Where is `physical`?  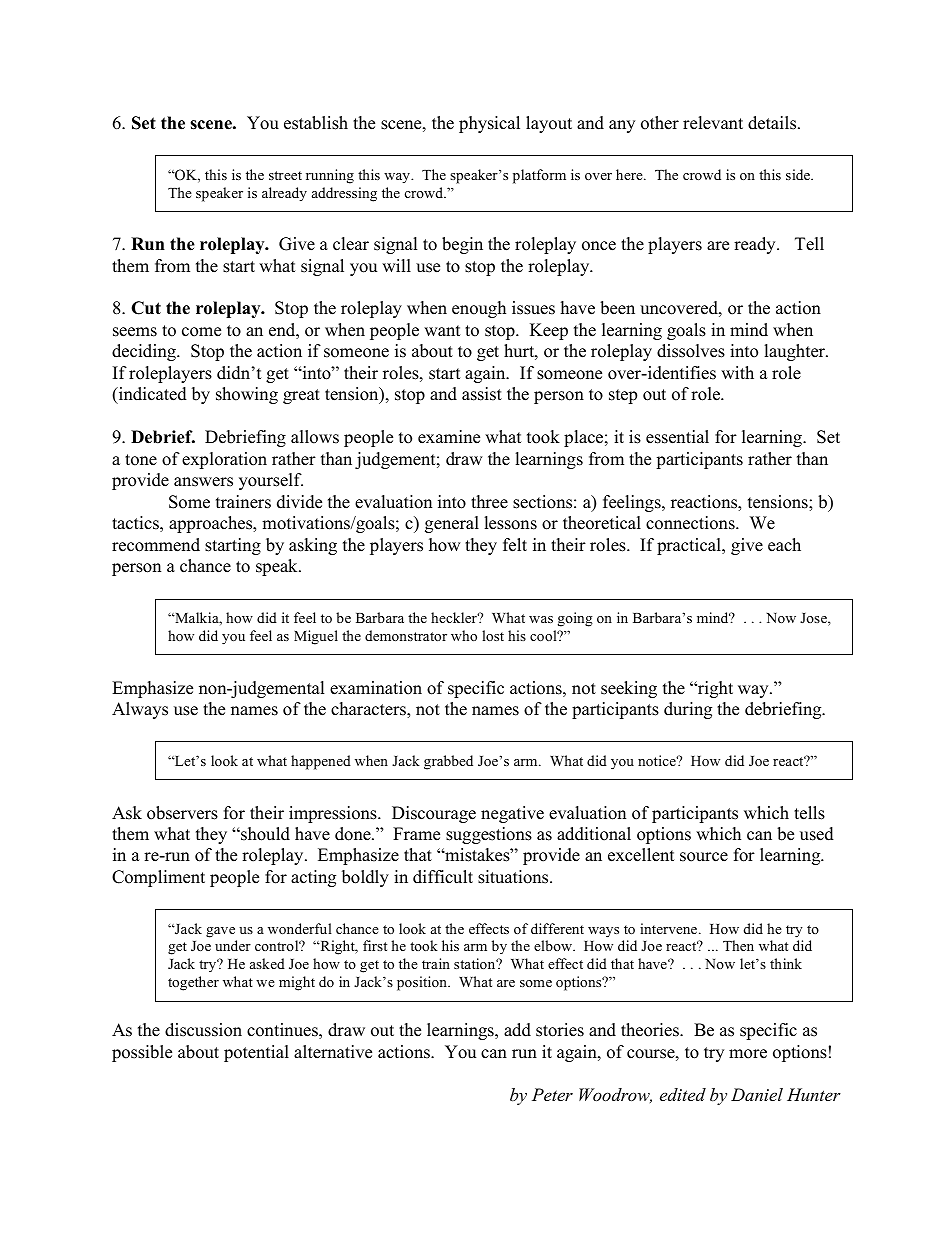
physical is located at coordinates (489, 124).
